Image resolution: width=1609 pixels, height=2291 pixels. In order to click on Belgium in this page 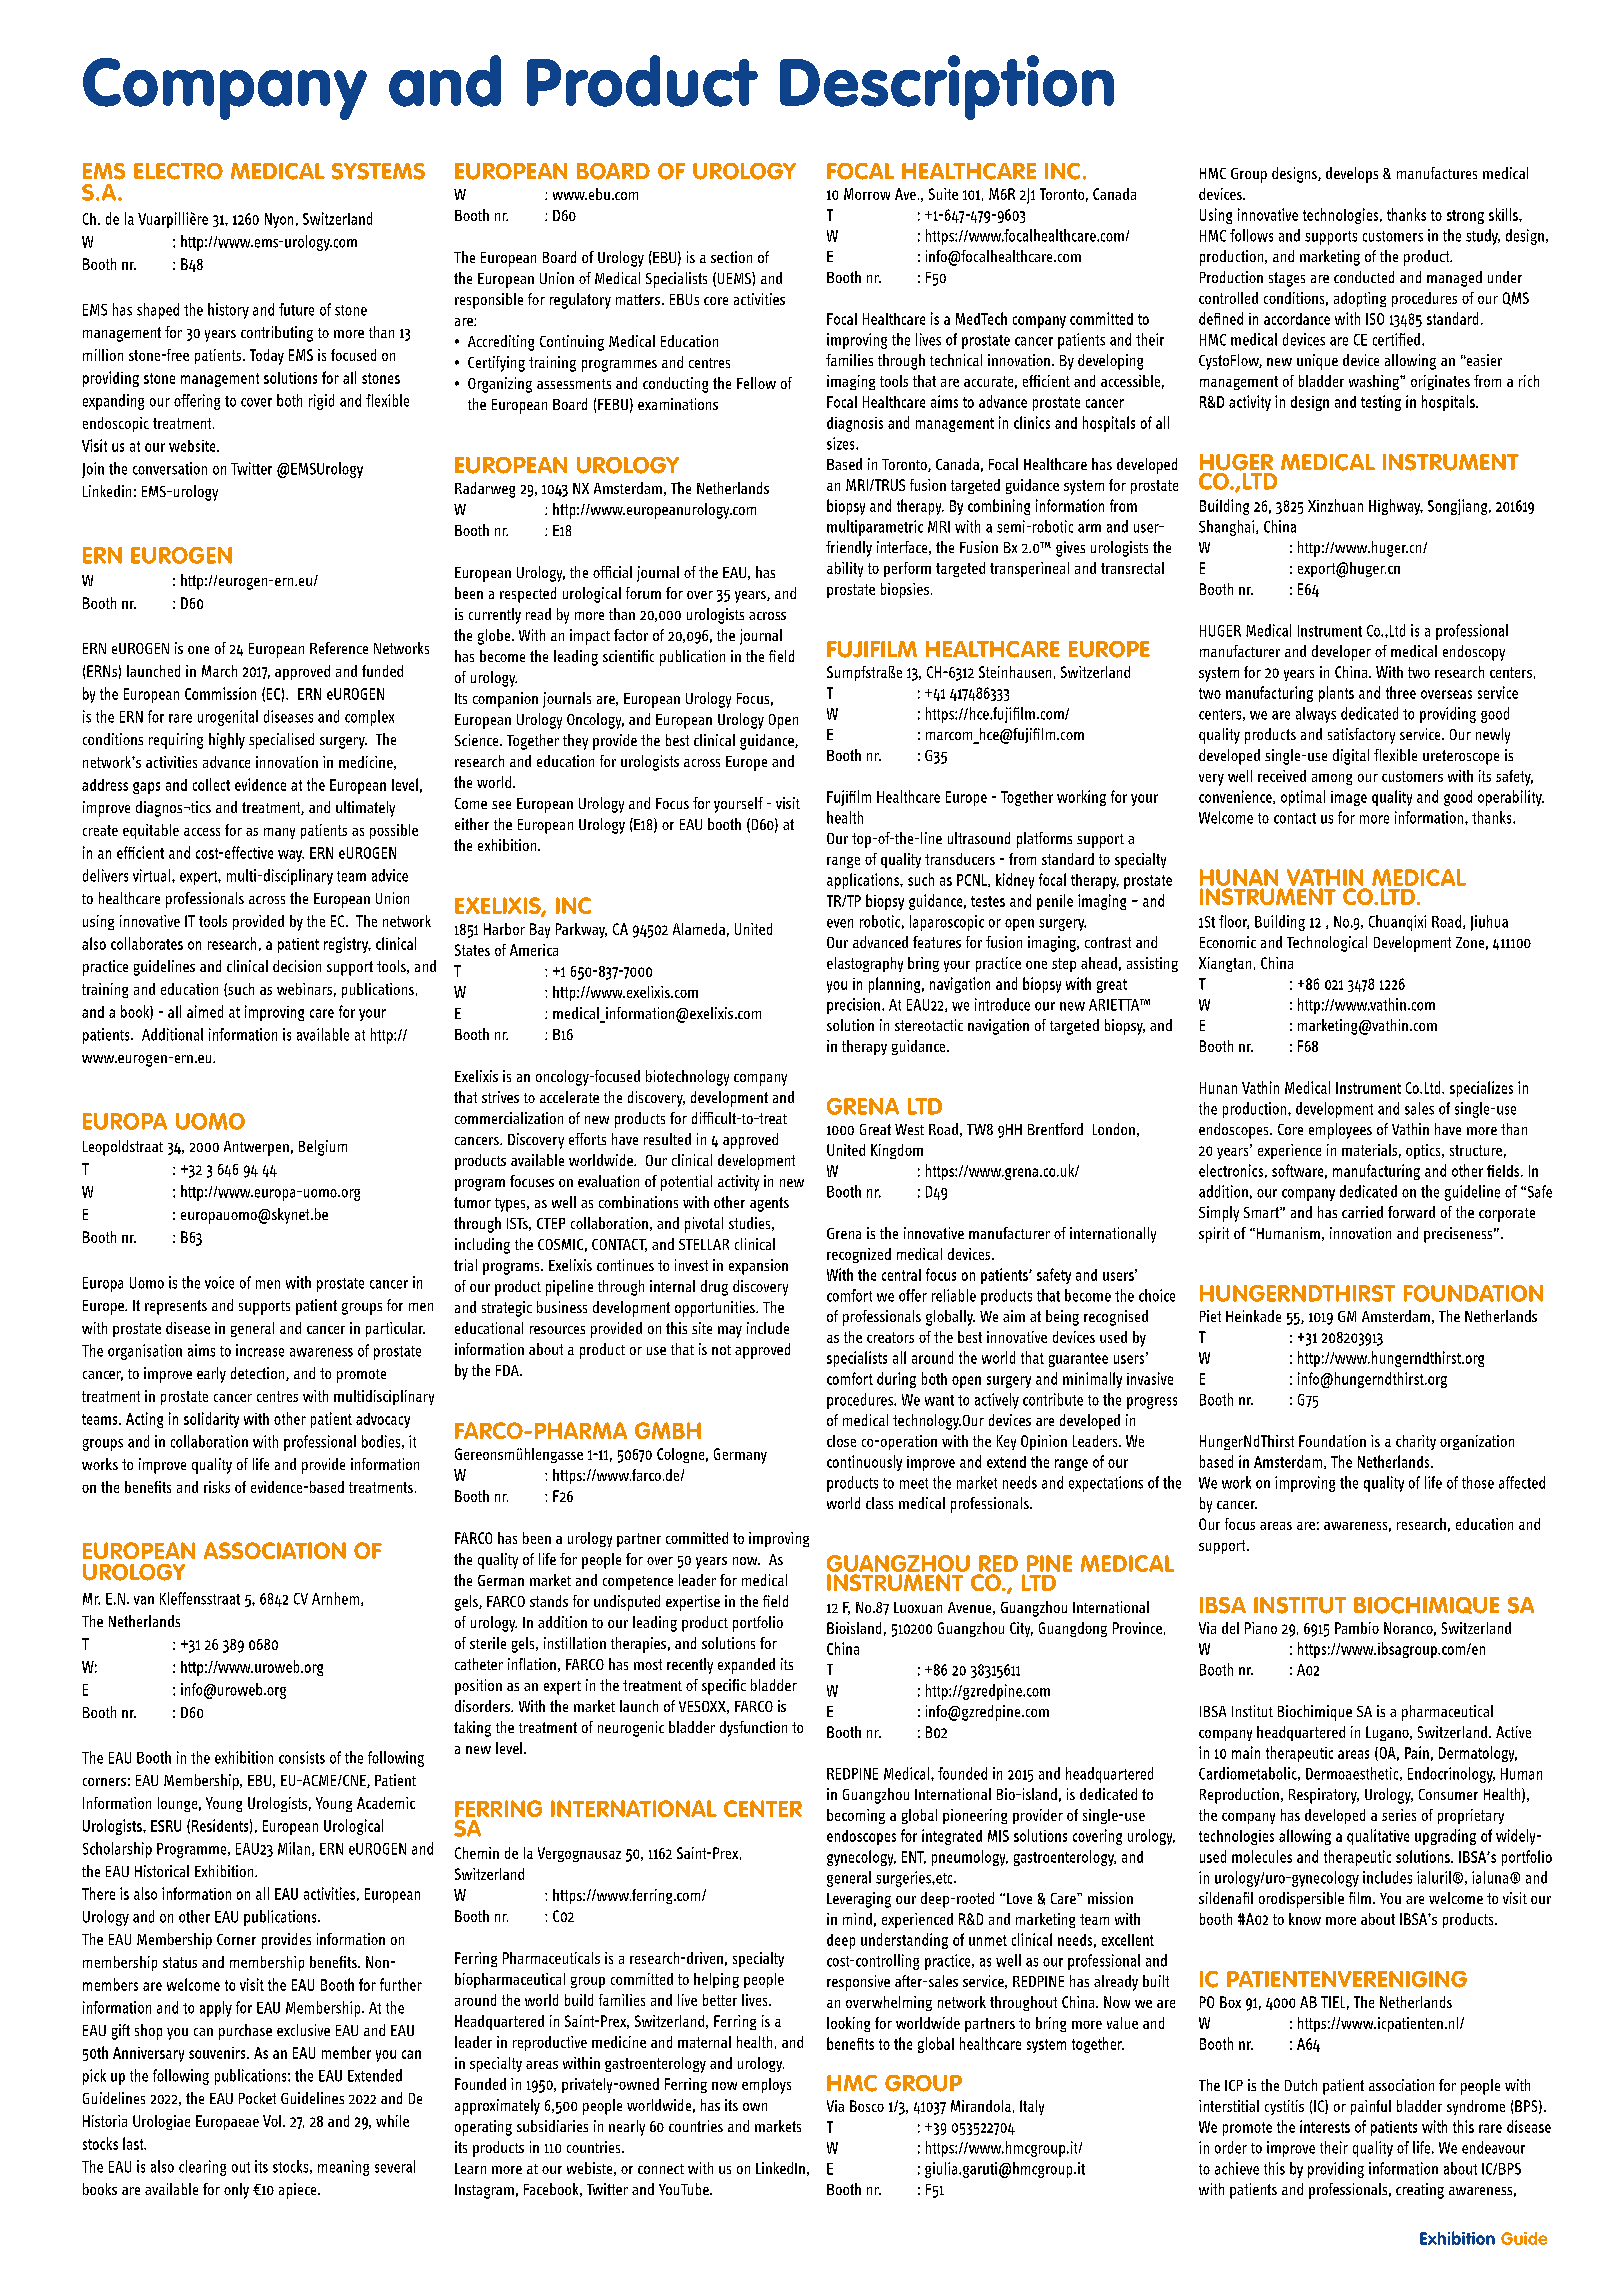, I will do `click(323, 1148)`.
